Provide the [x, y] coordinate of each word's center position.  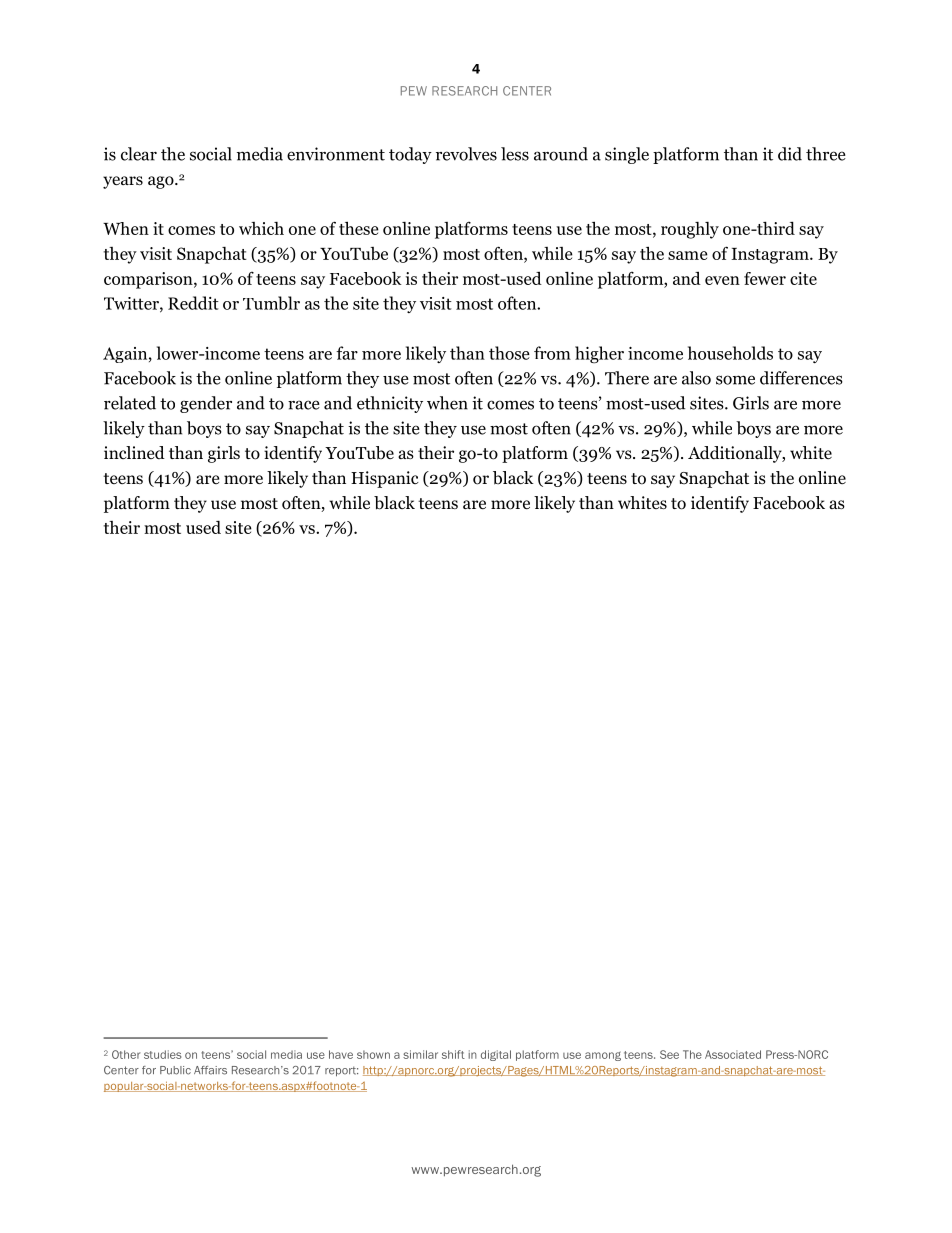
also [696, 378]
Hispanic [385, 479]
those [509, 353]
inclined [134, 452]
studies [162, 1054]
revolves [466, 154]
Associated [733, 1054]
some [735, 380]
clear [139, 154]
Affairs [210, 1070]
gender [206, 404]
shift [453, 1054]
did [790, 154]
